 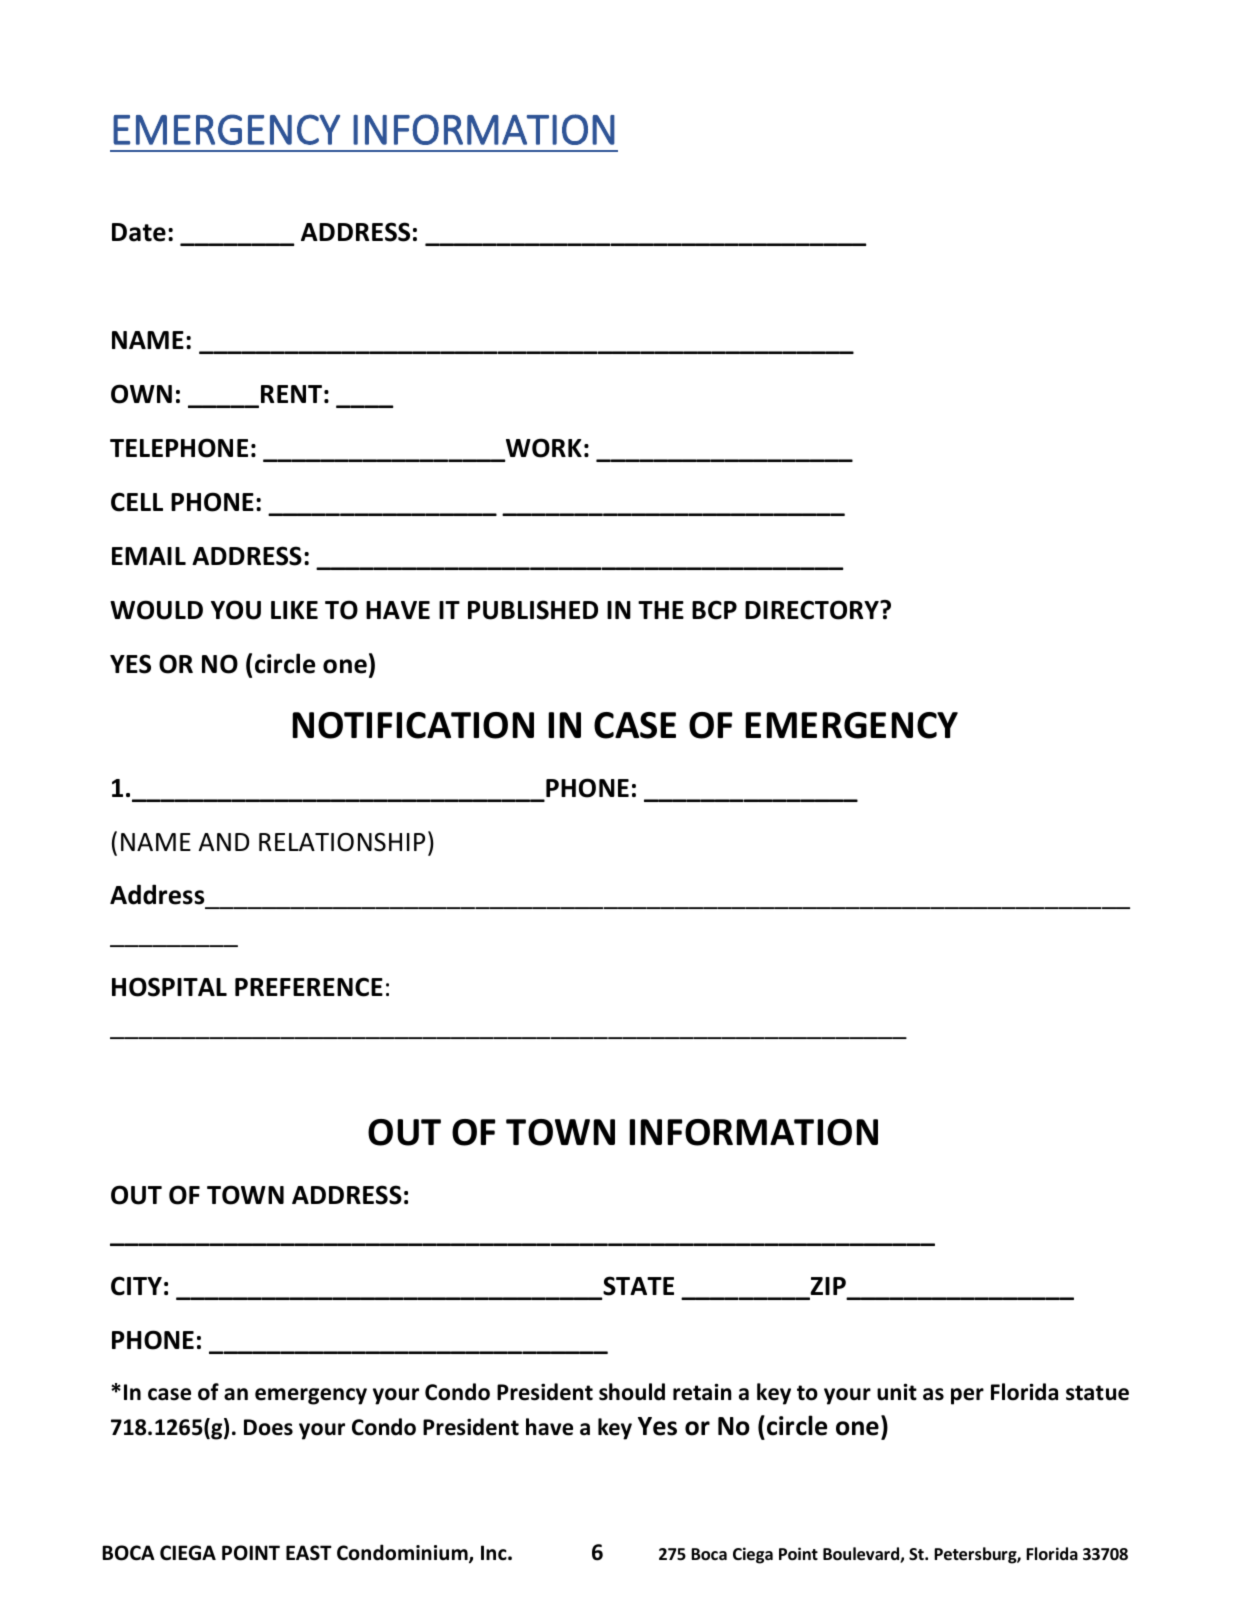 I want to click on CITY, so click(x=136, y=1286).
